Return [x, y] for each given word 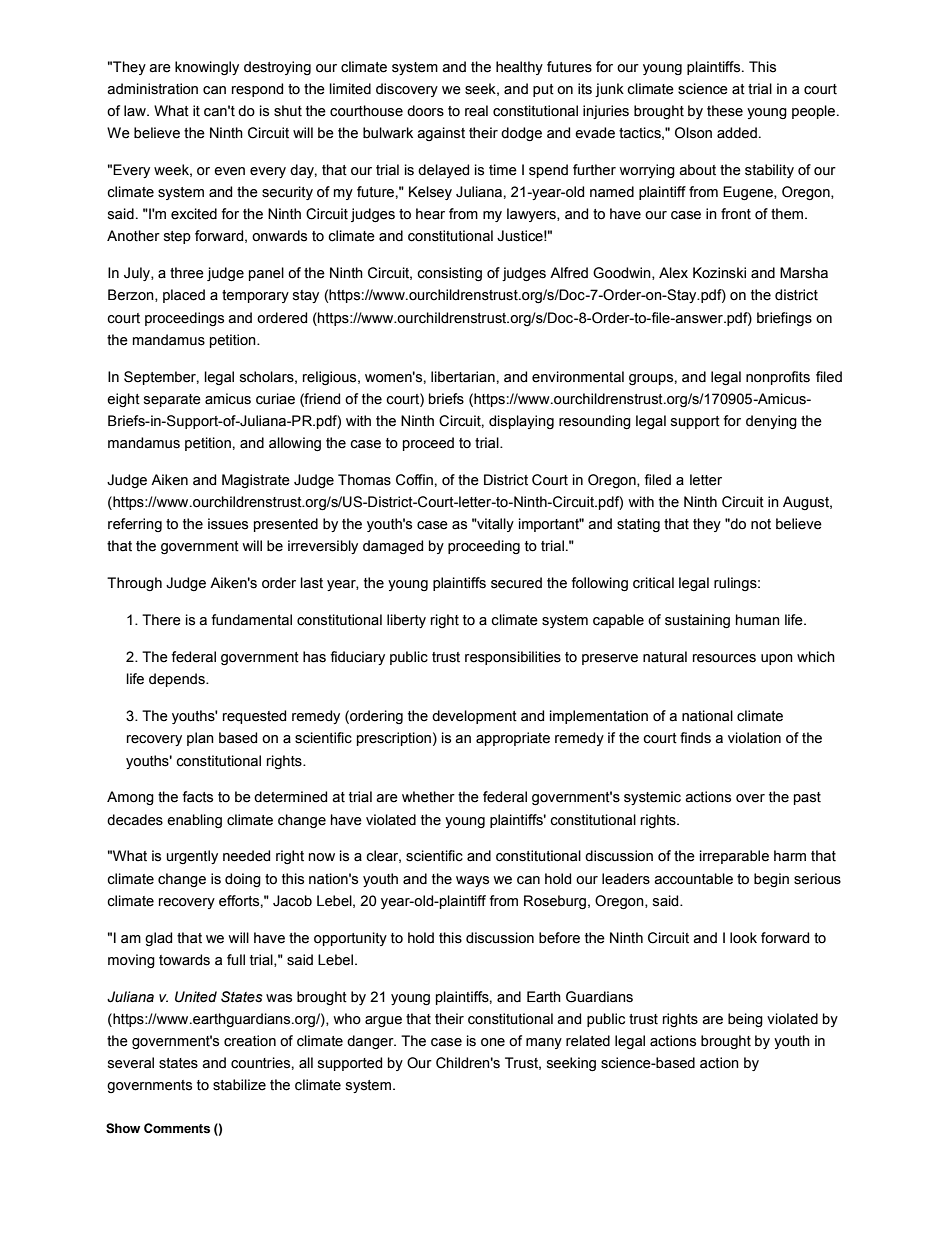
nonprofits [778, 378]
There [161, 620]
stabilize [239, 1085]
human [758, 620]
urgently [192, 857]
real [476, 111]
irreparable [734, 857]
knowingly [207, 68]
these [725, 111]
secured [516, 583]
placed [184, 296]
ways [472, 881]
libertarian [463, 377]
